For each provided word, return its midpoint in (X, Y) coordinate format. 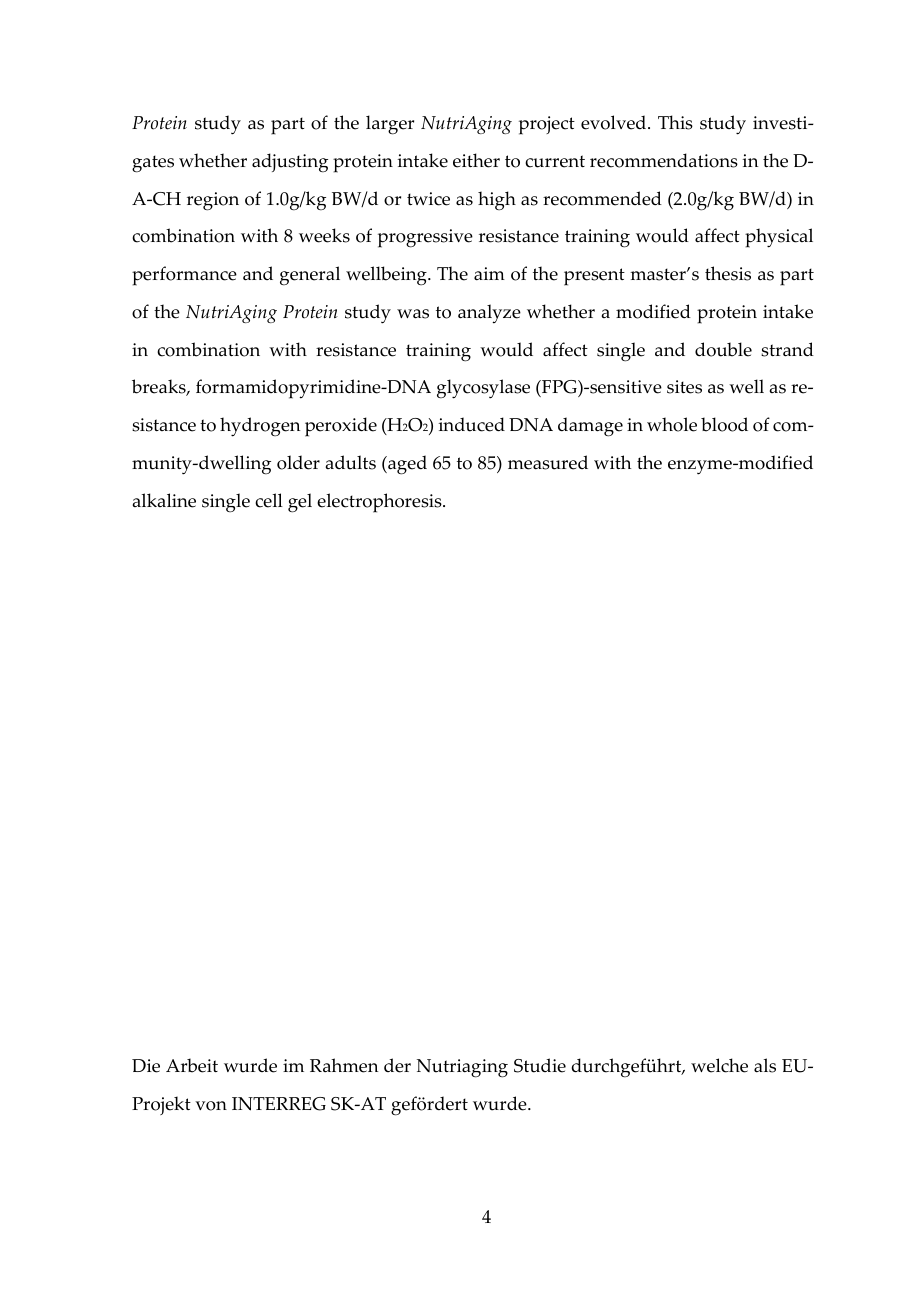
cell (269, 500)
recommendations (664, 160)
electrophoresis (380, 503)
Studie (540, 1065)
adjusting (290, 163)
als (765, 1065)
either (476, 160)
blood (724, 424)
